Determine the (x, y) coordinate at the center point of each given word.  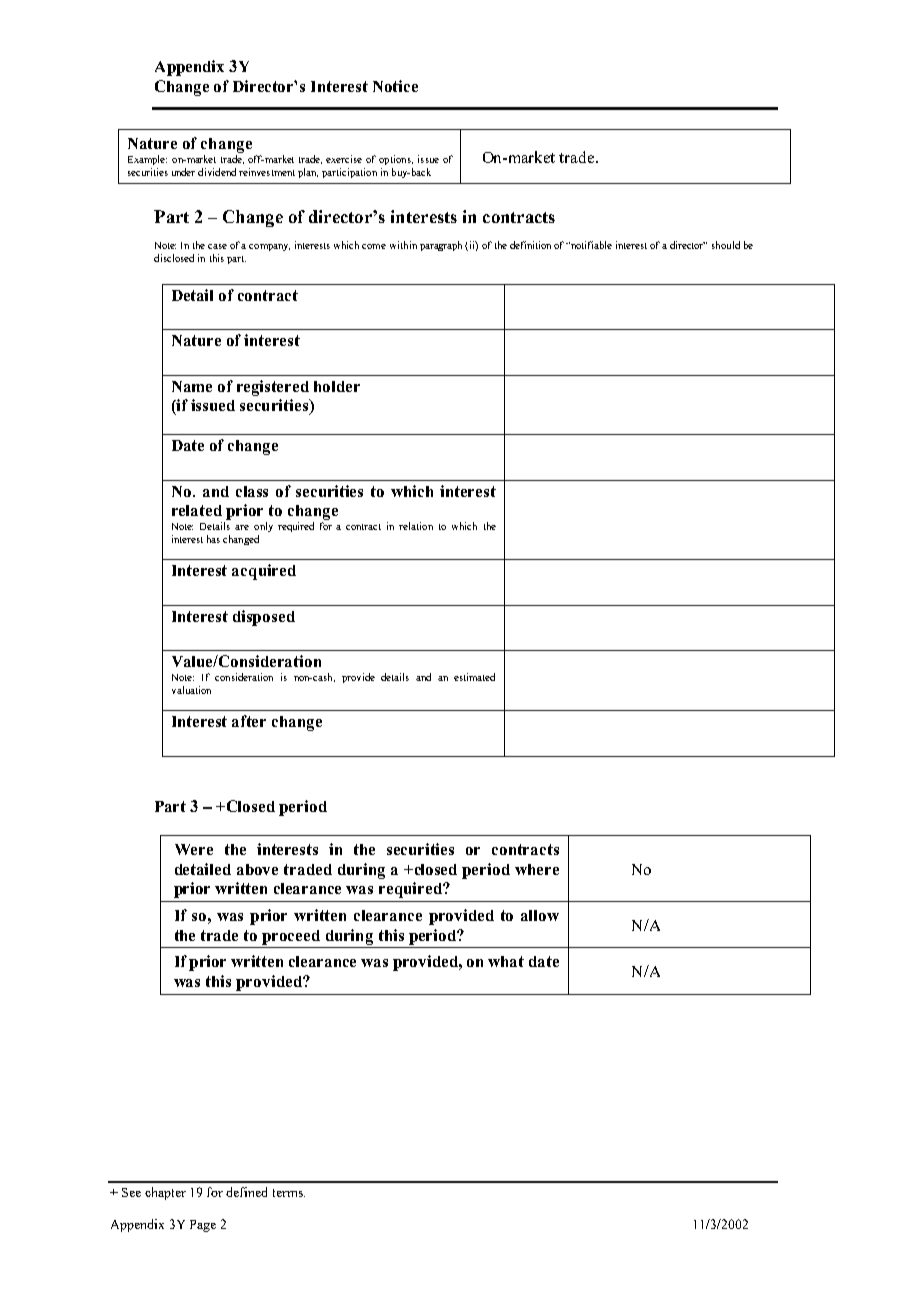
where (537, 869)
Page (203, 1226)
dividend (217, 172)
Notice (395, 86)
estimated (474, 677)
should (726, 245)
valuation (191, 690)
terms (289, 1193)
